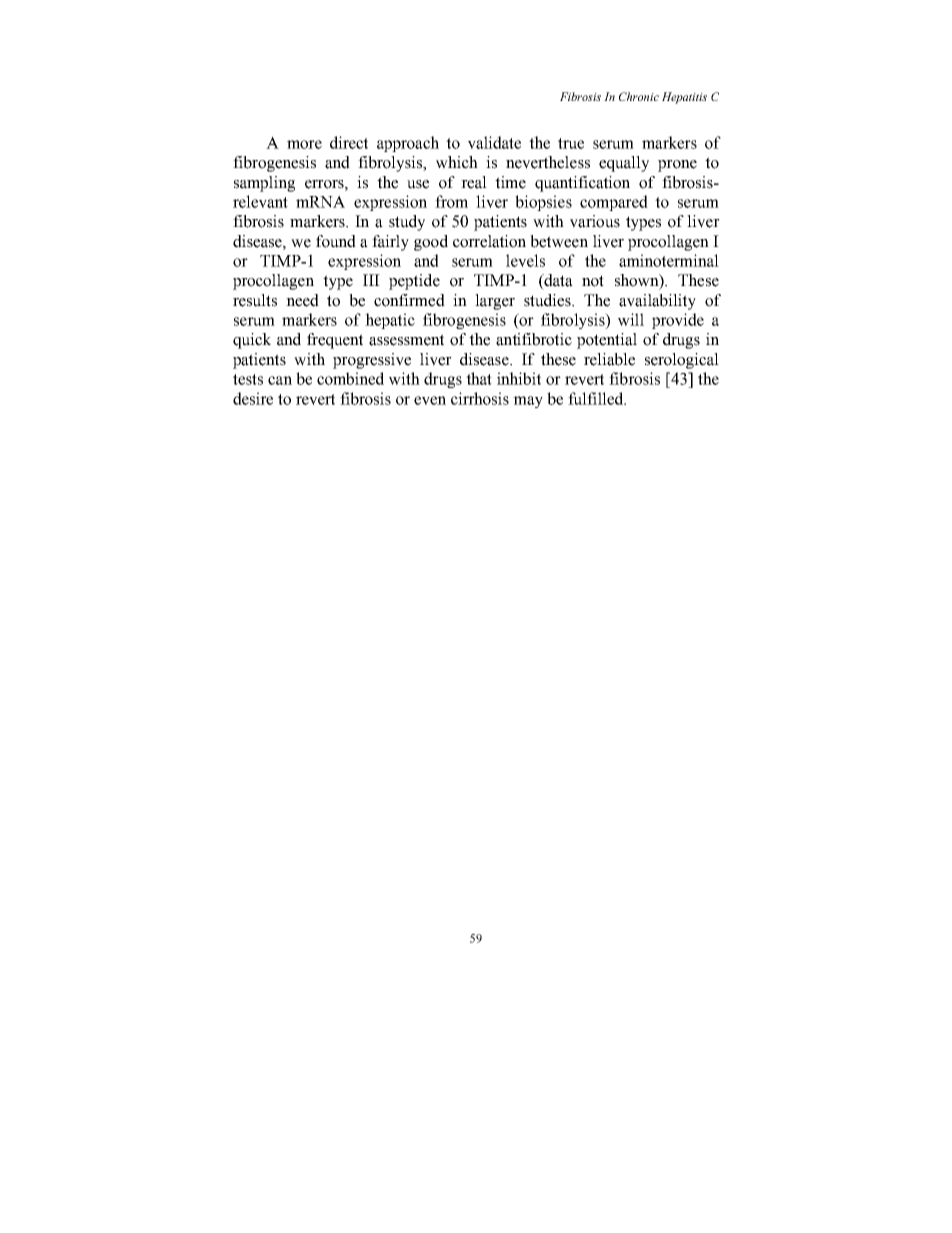  Describe the element at coordinates (624, 164) in the document. I see `equally` at that location.
